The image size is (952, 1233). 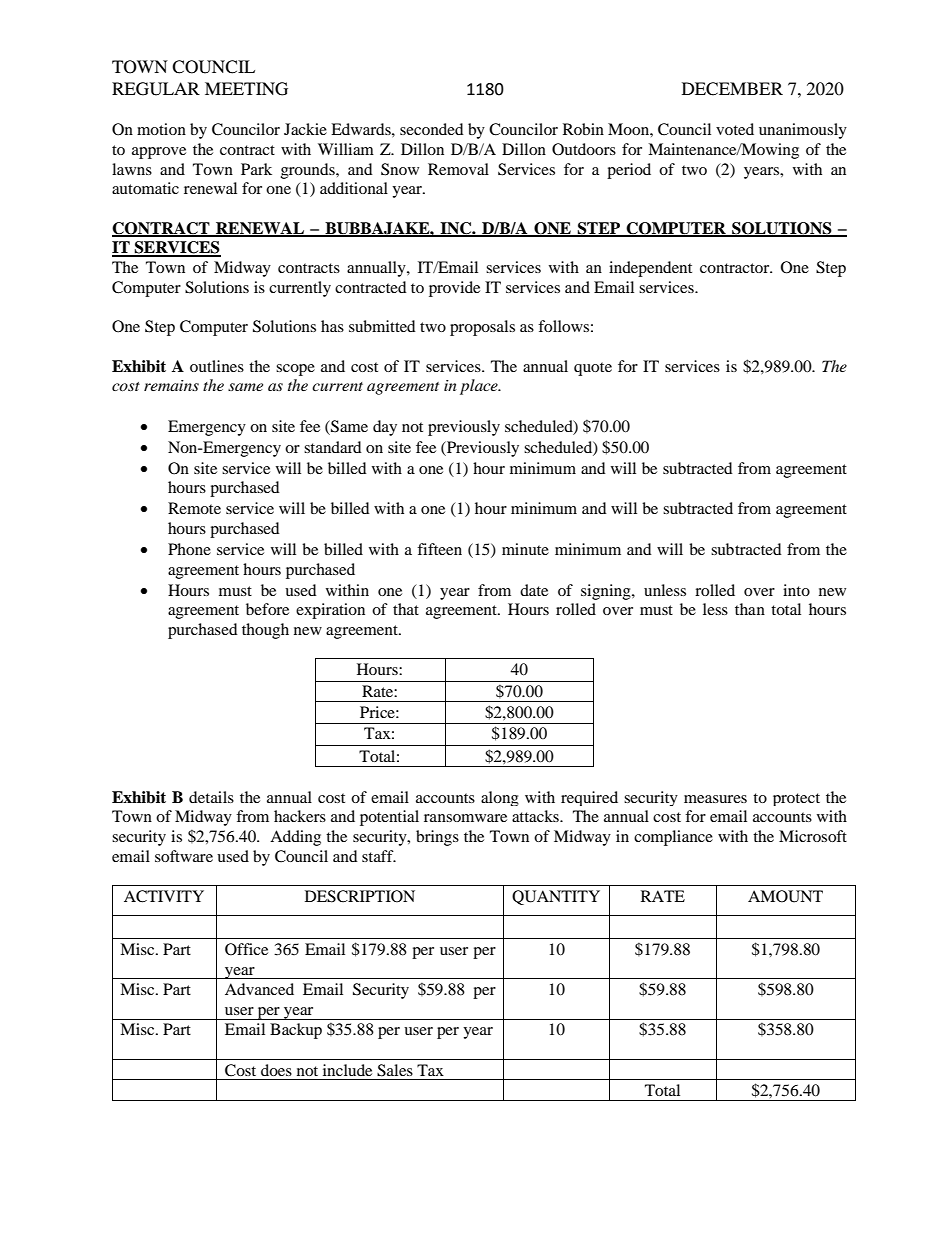 I want to click on Phone, so click(x=189, y=549).
